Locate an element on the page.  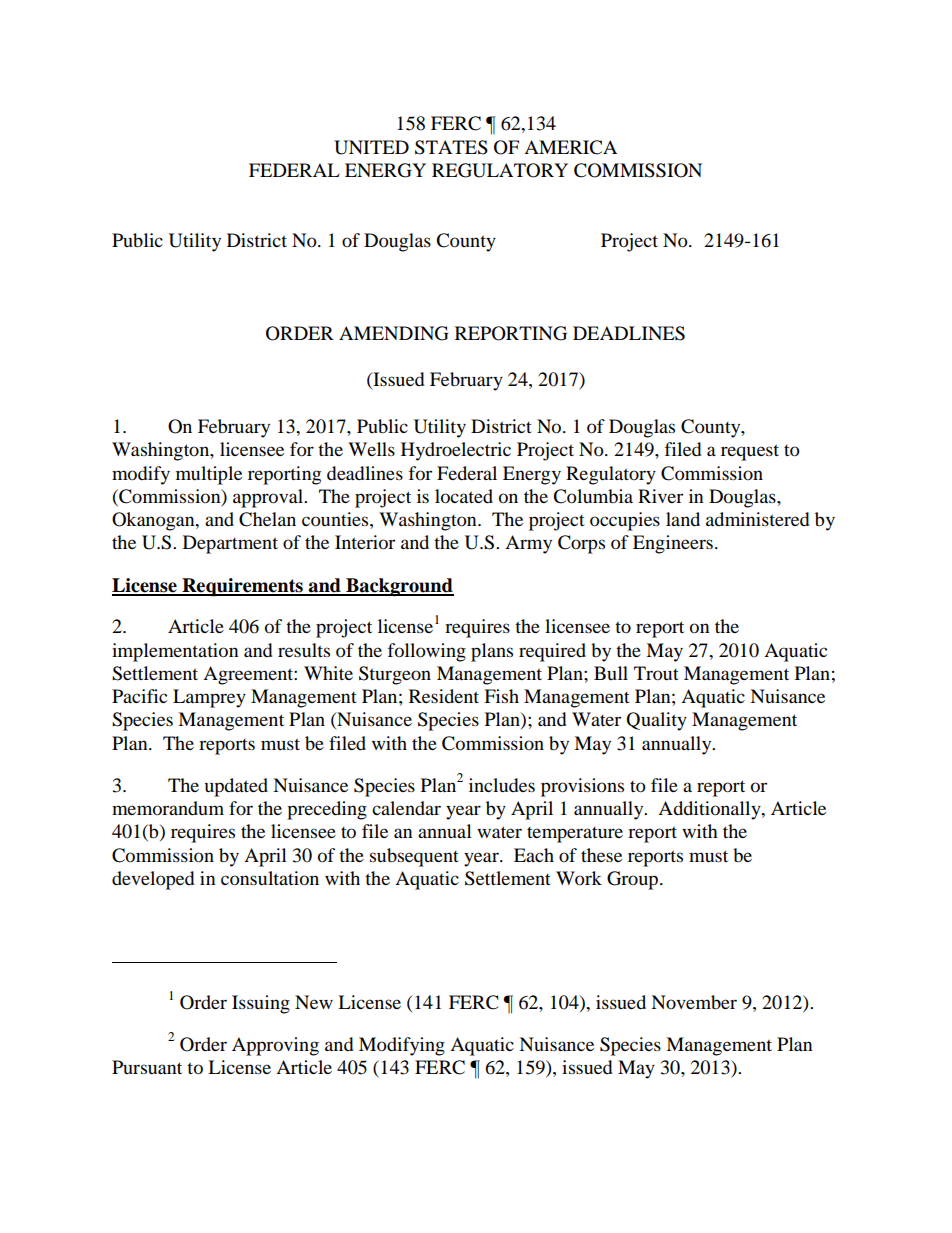
STATES is located at coordinates (451, 147).
